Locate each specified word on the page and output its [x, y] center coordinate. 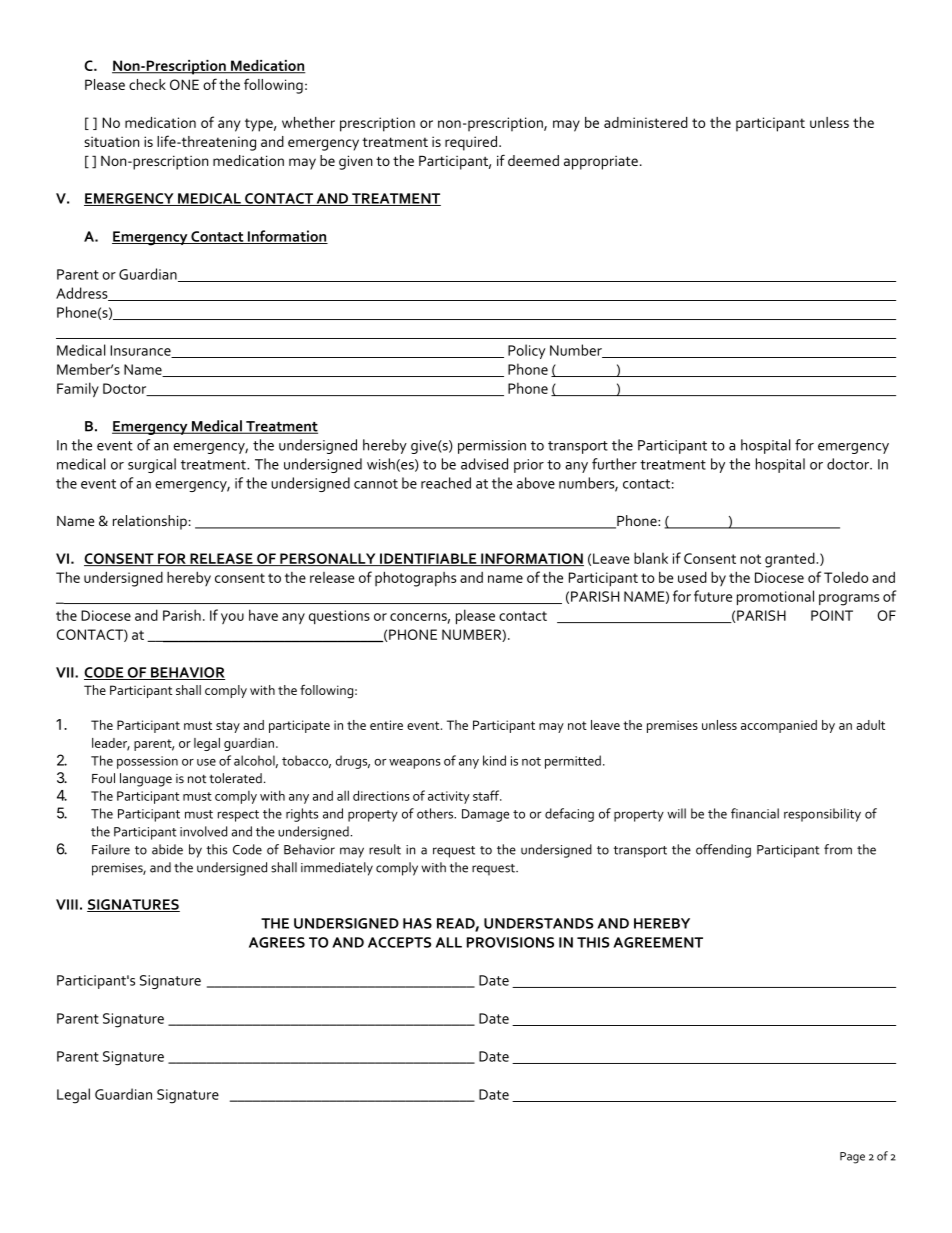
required [472, 143]
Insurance [141, 351]
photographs [415, 579]
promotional [775, 597]
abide [167, 849]
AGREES [277, 942]
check [147, 84]
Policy [527, 351]
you [232, 618]
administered [646, 122]
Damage [485, 815]
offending [723, 851]
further [614, 464]
